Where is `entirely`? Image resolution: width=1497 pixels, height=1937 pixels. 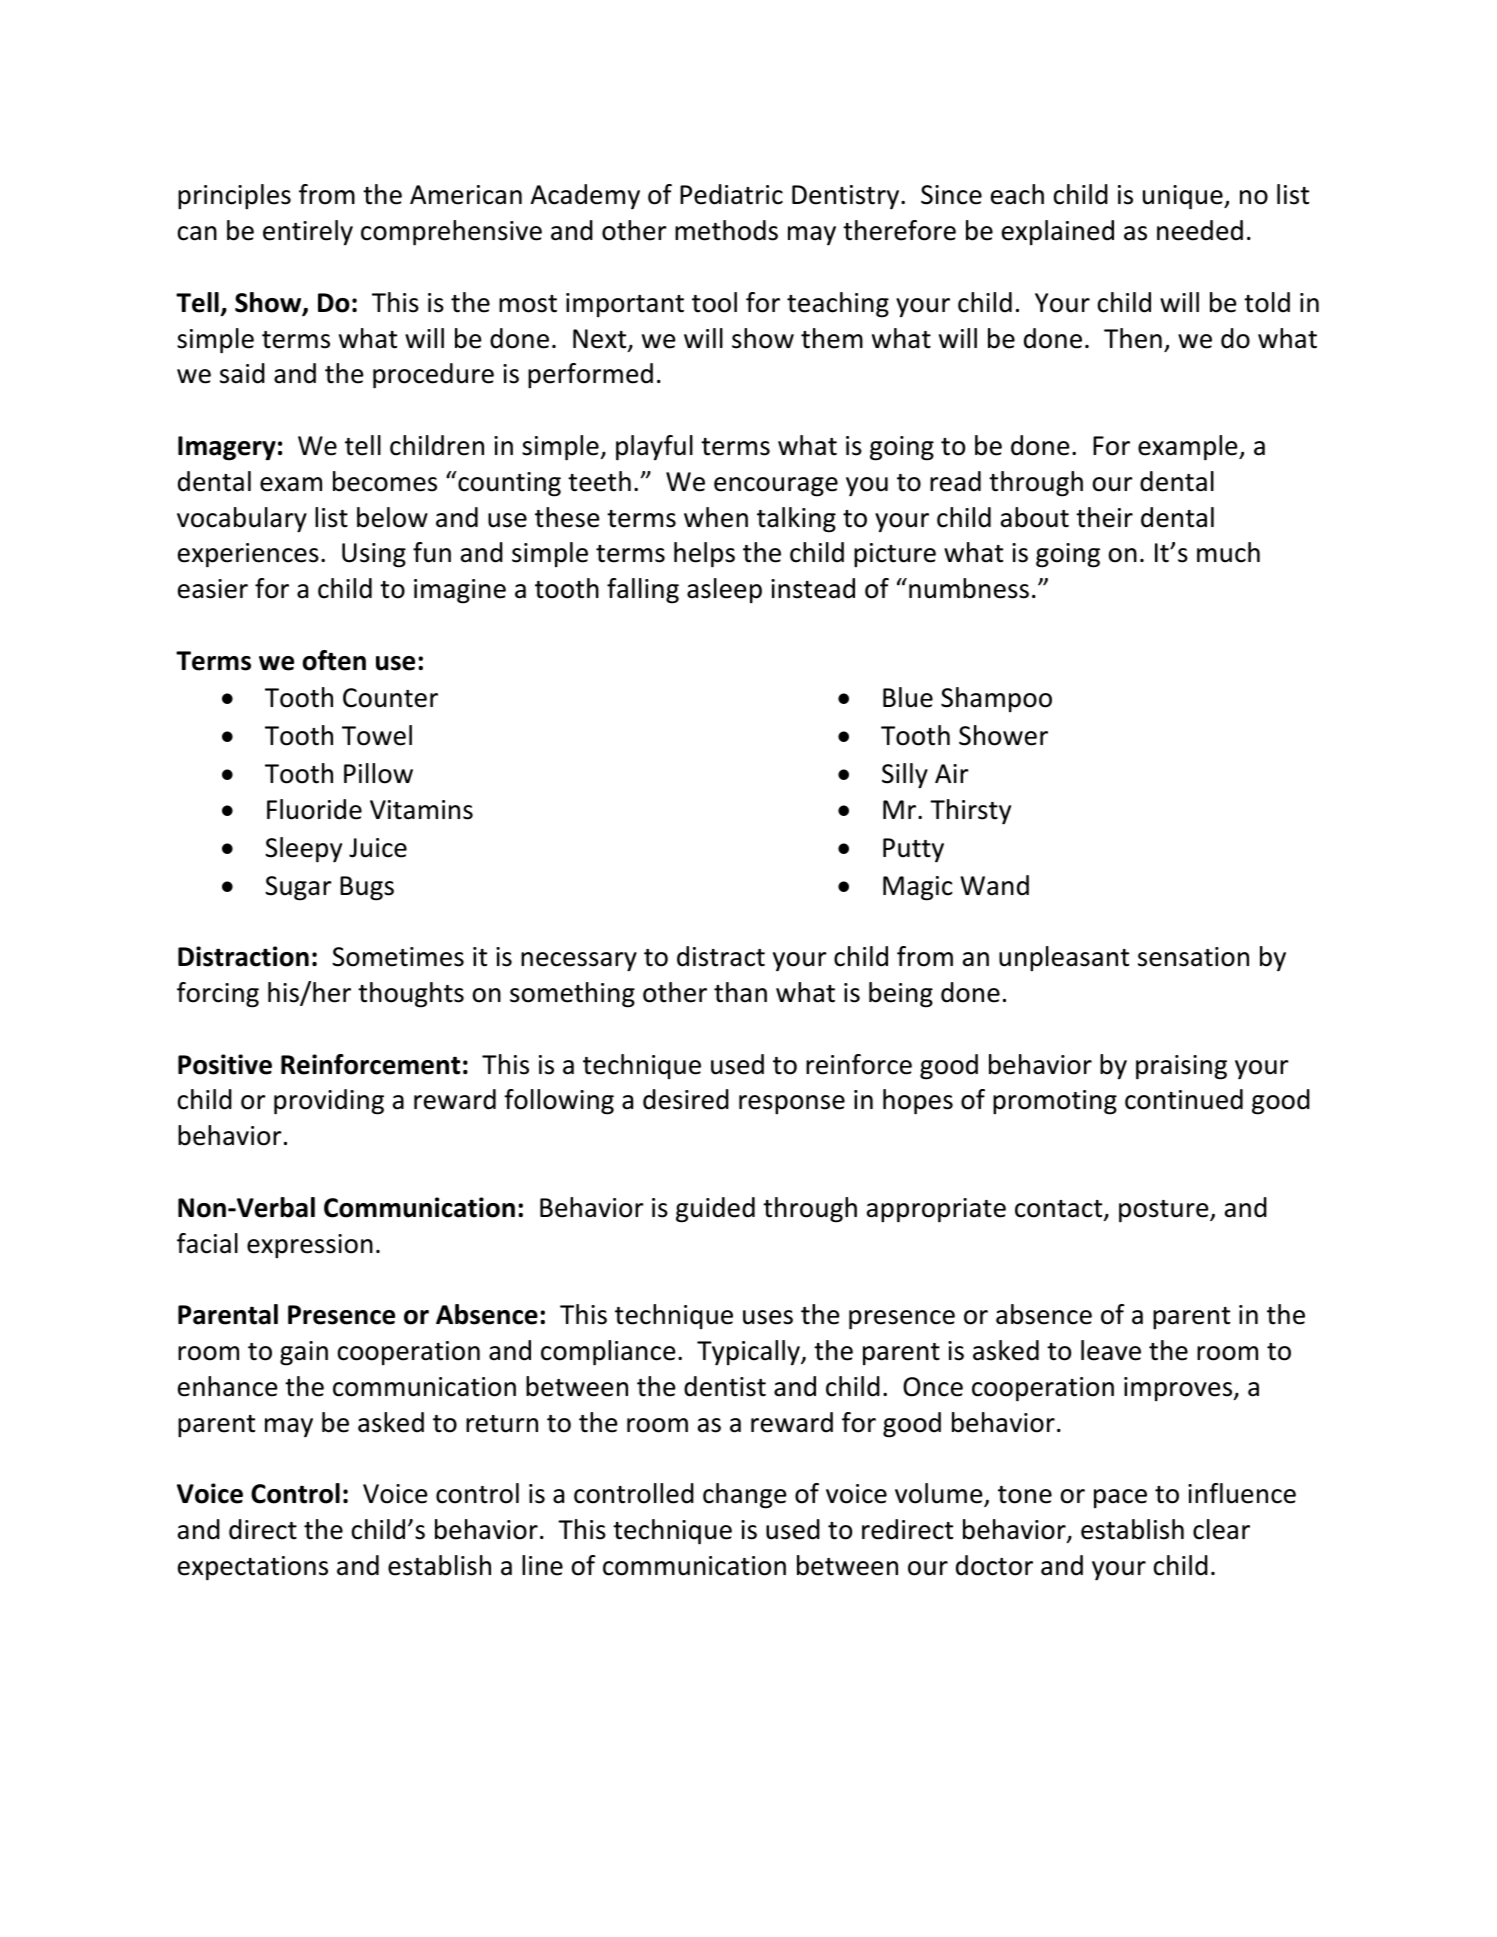 entirely is located at coordinates (308, 233).
